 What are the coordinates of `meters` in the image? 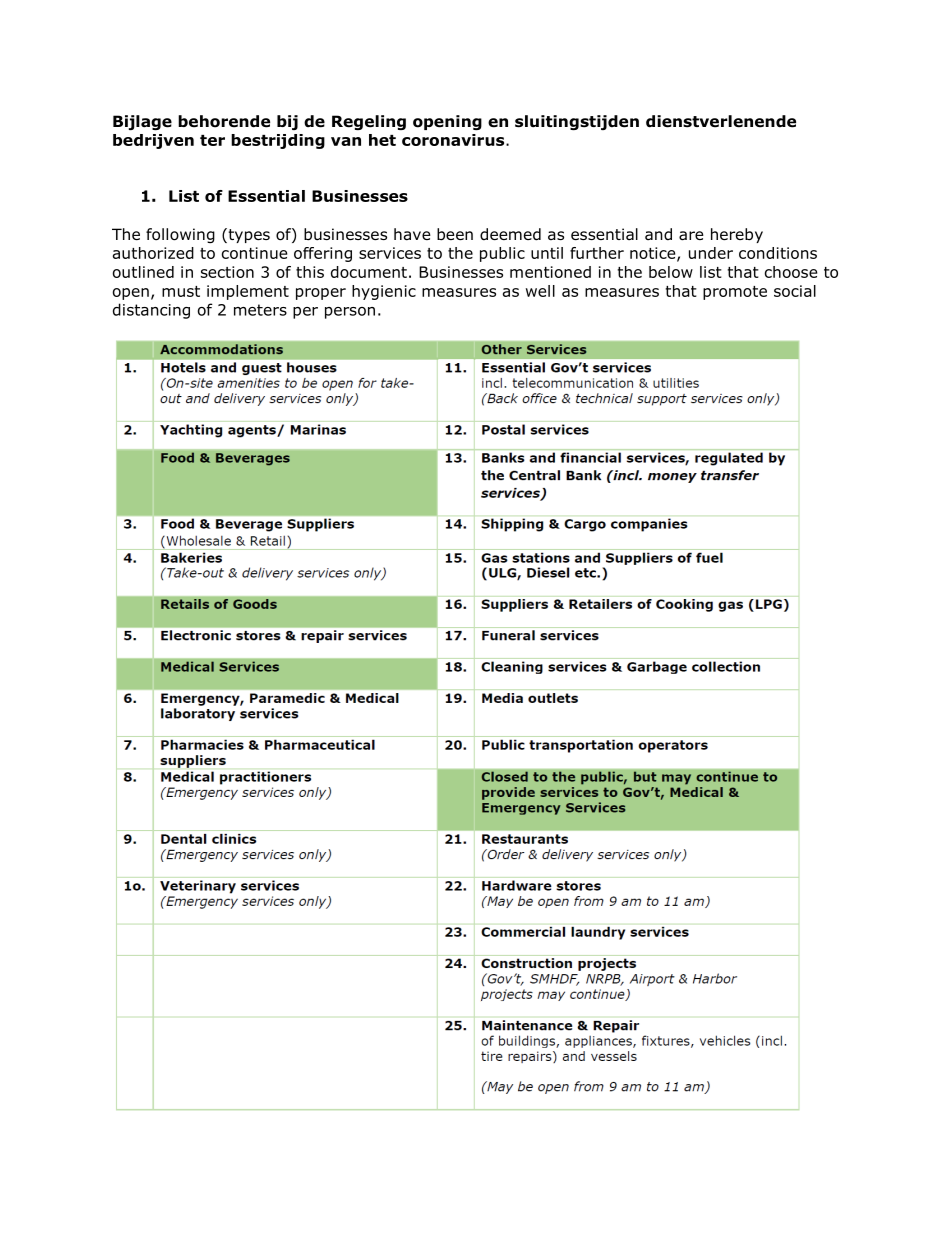 It's located at (260, 310).
